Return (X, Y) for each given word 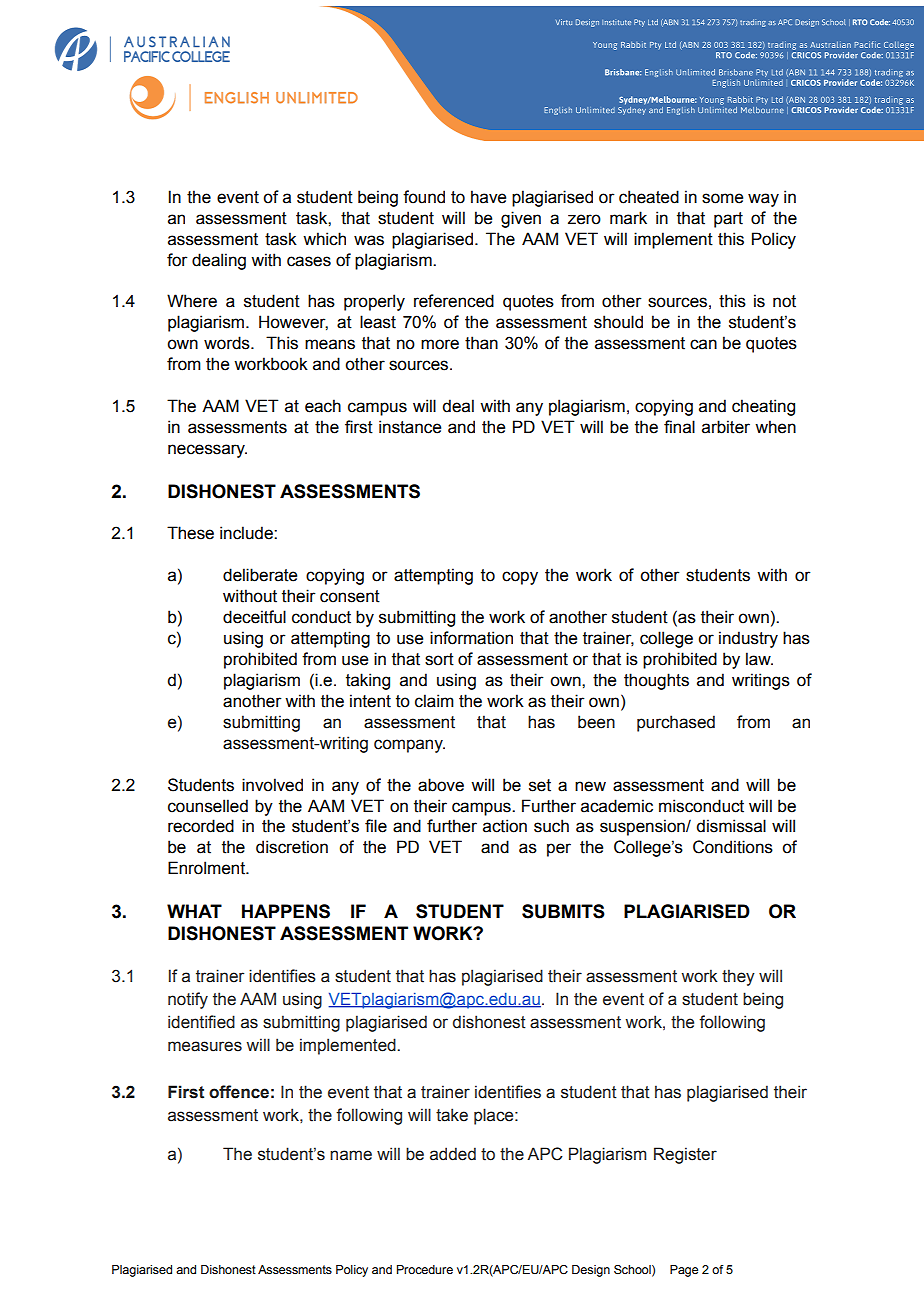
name (351, 1155)
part (728, 220)
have (488, 197)
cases (309, 261)
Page (684, 1271)
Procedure (425, 1269)
